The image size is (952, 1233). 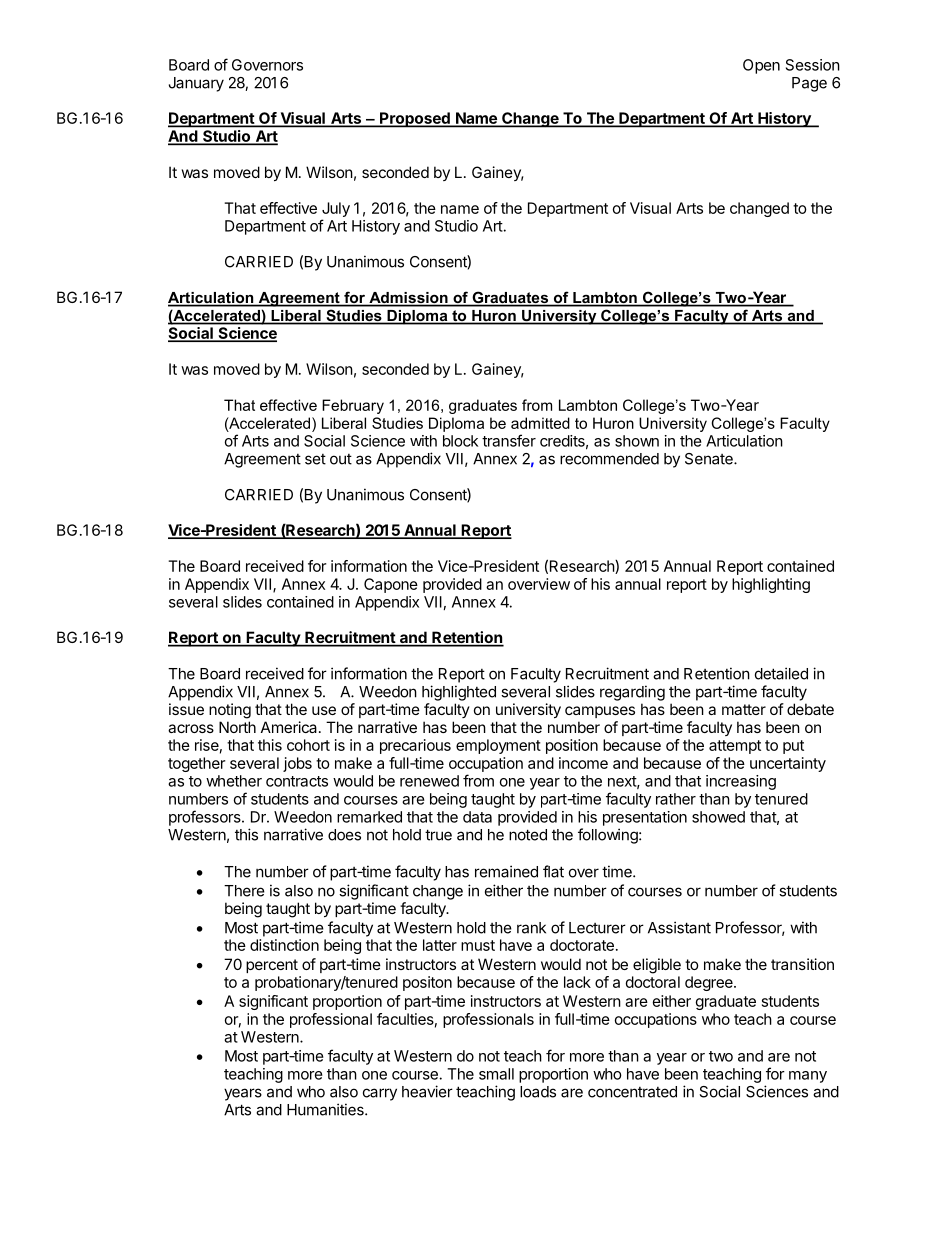 What do you see at coordinates (415, 120) in the screenshot?
I see `Proposed` at bounding box center [415, 120].
